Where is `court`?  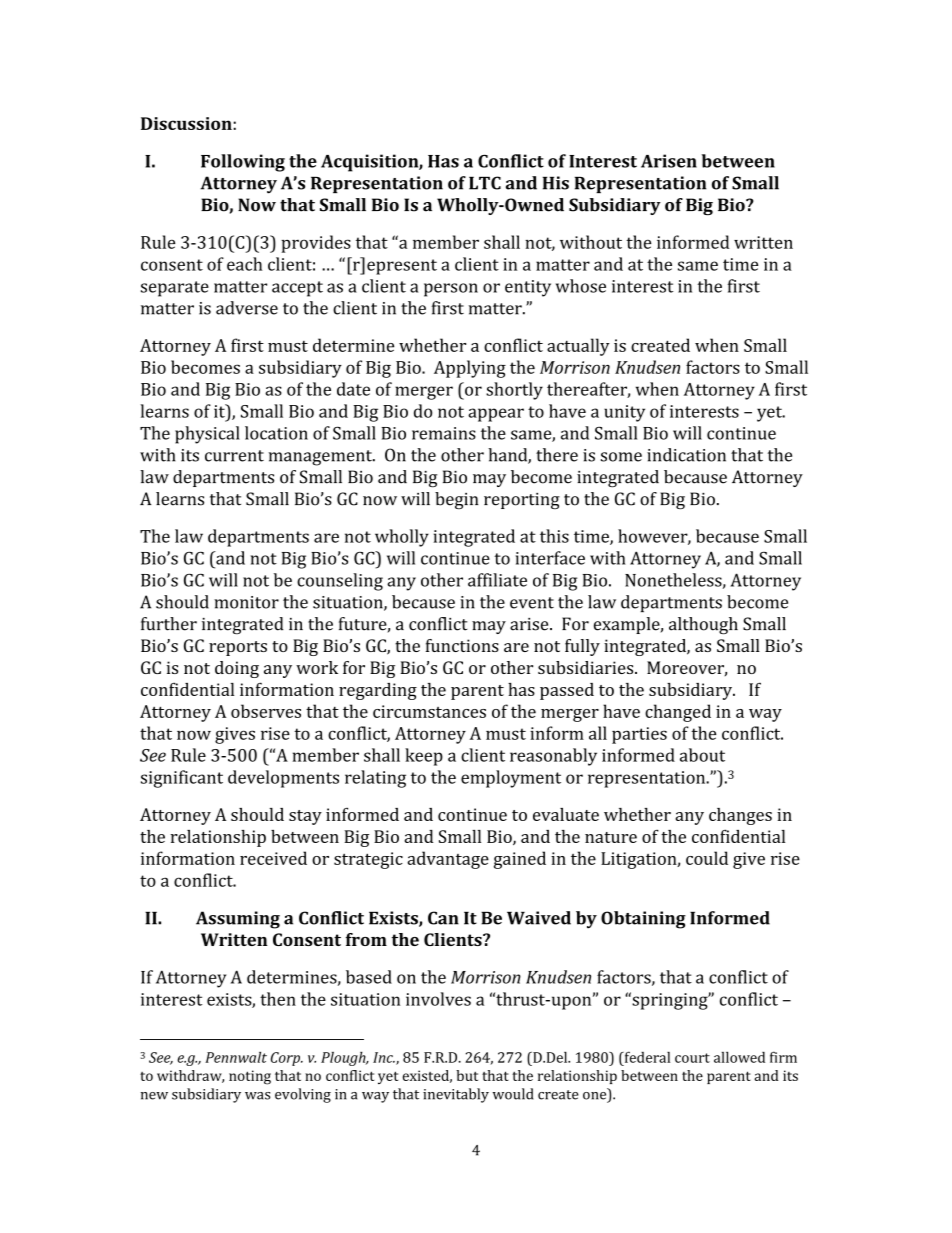
court is located at coordinates (692, 1058).
